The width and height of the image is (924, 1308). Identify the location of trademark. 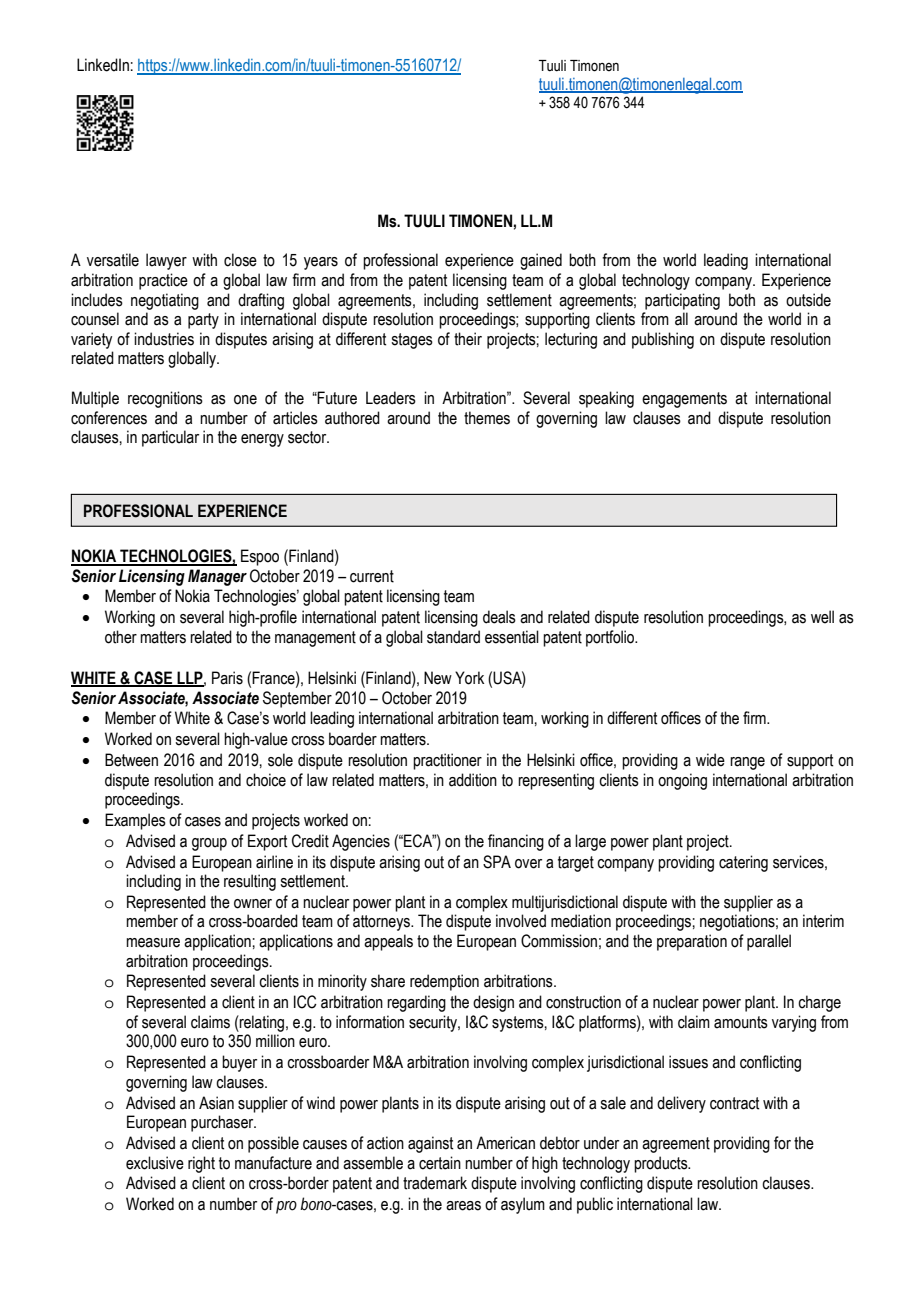
(435, 1183).
